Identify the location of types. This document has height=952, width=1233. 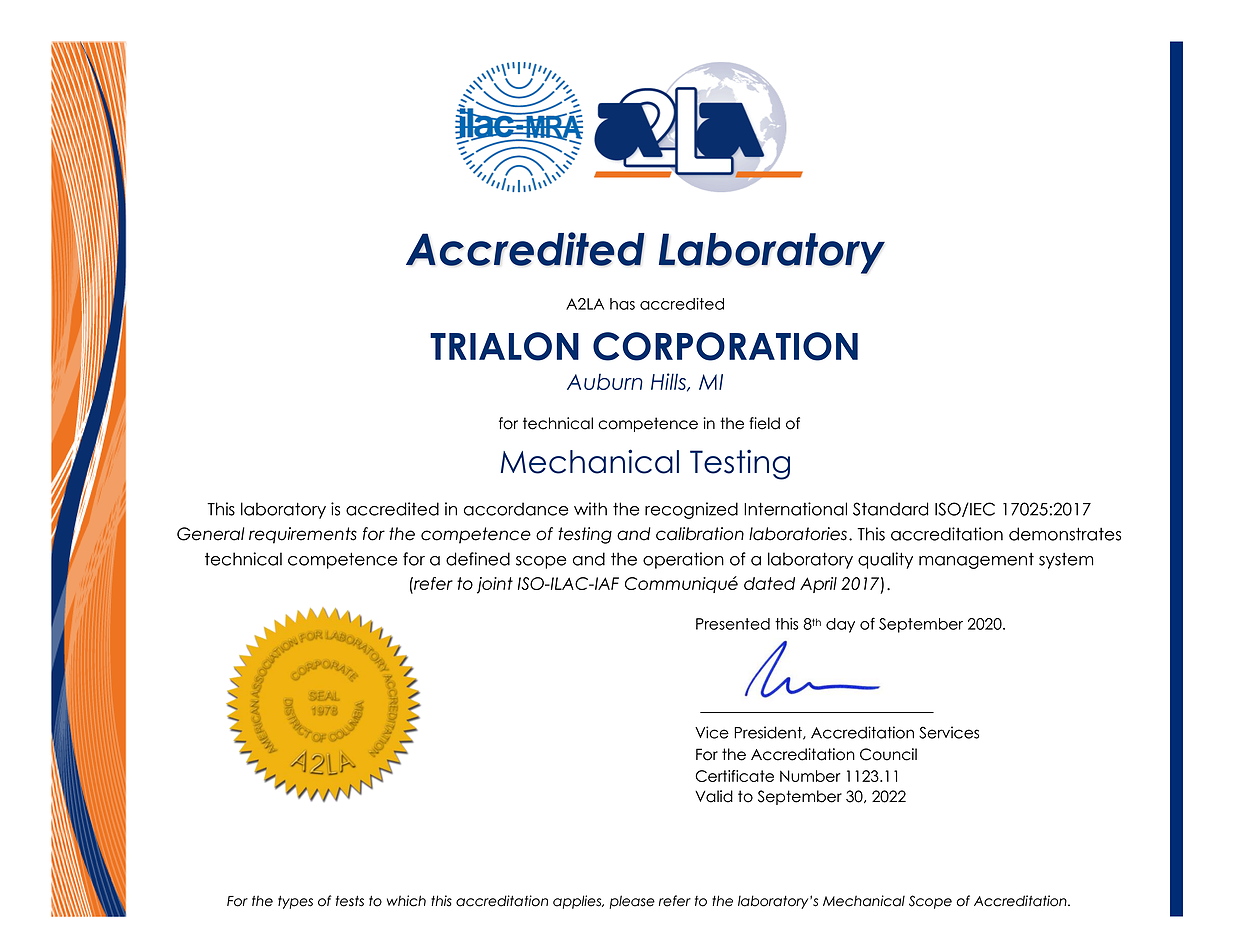
(295, 902).
